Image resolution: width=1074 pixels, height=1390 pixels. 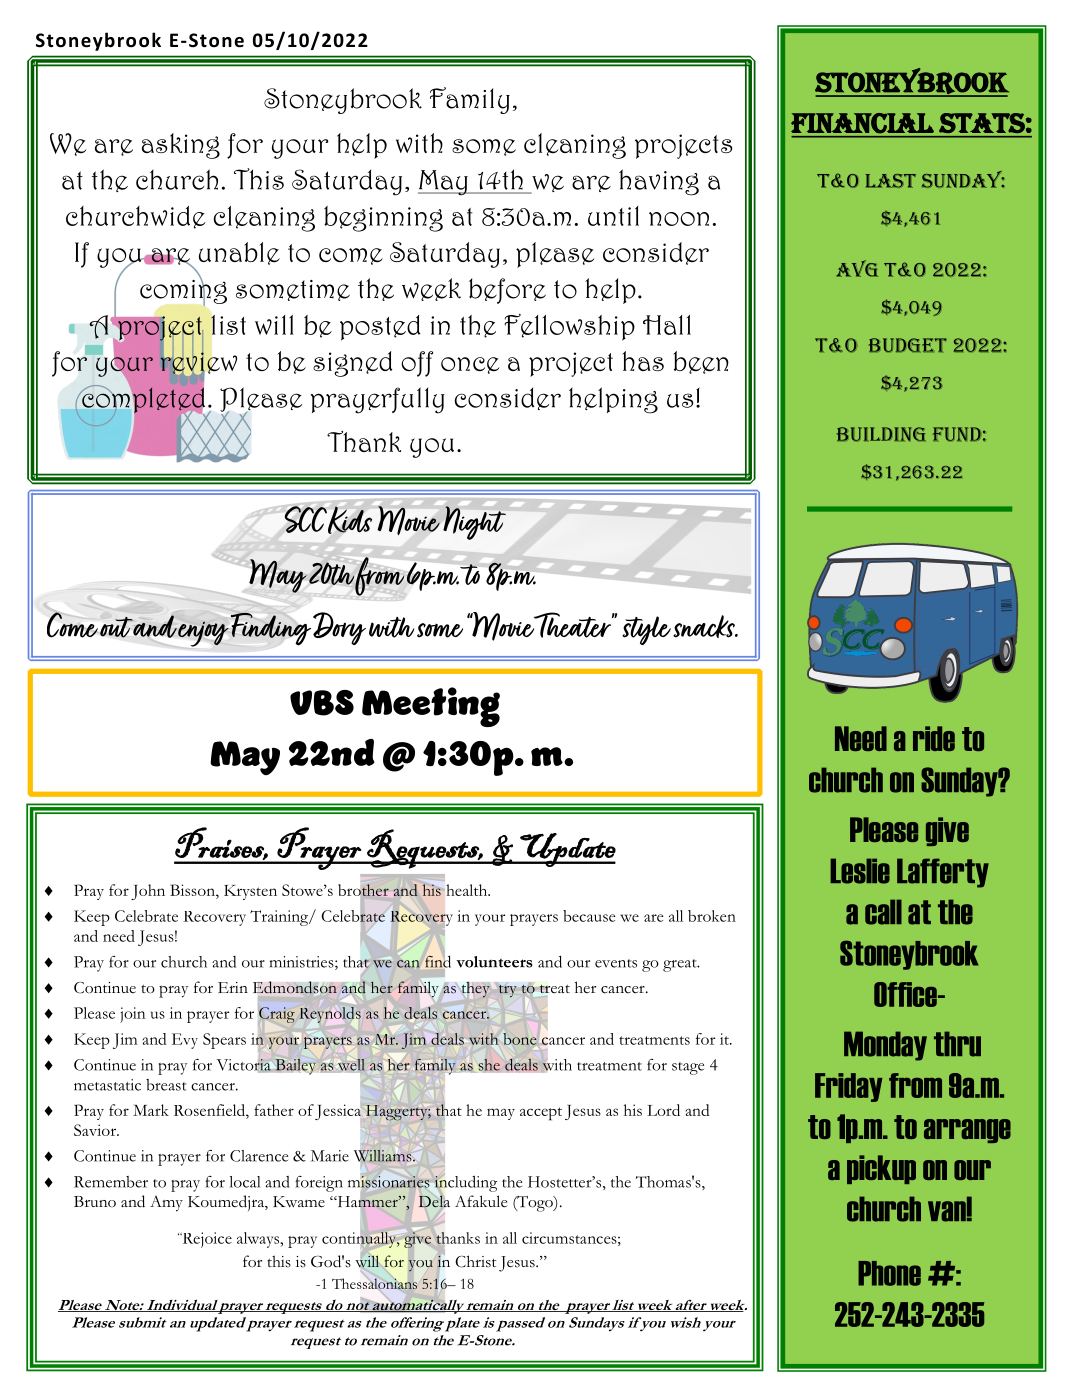 I want to click on Amy, so click(x=166, y=1204).
